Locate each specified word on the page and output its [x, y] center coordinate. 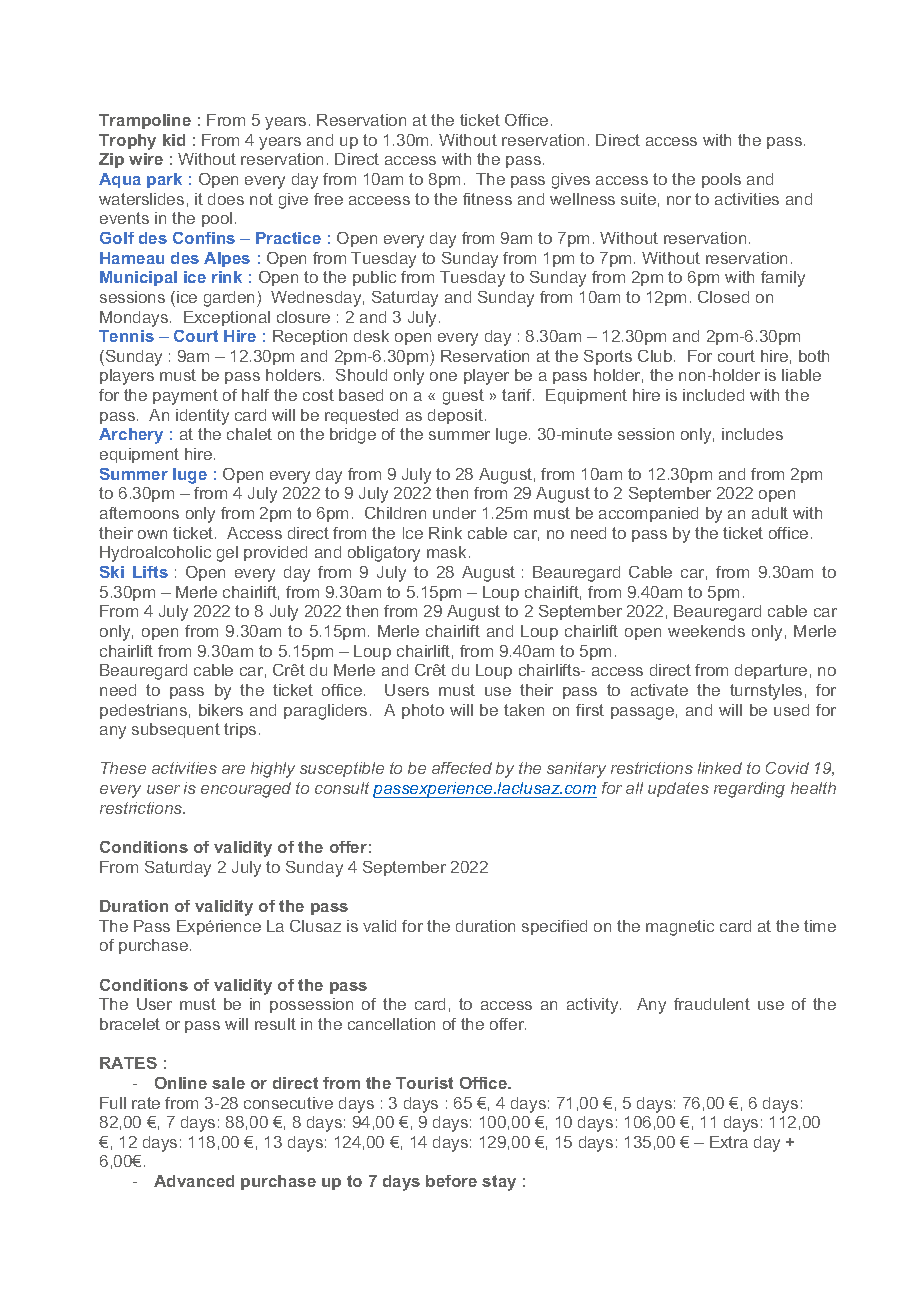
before [451, 1181]
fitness [487, 199]
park [164, 180]
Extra [729, 1142]
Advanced [194, 1181]
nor [679, 200]
